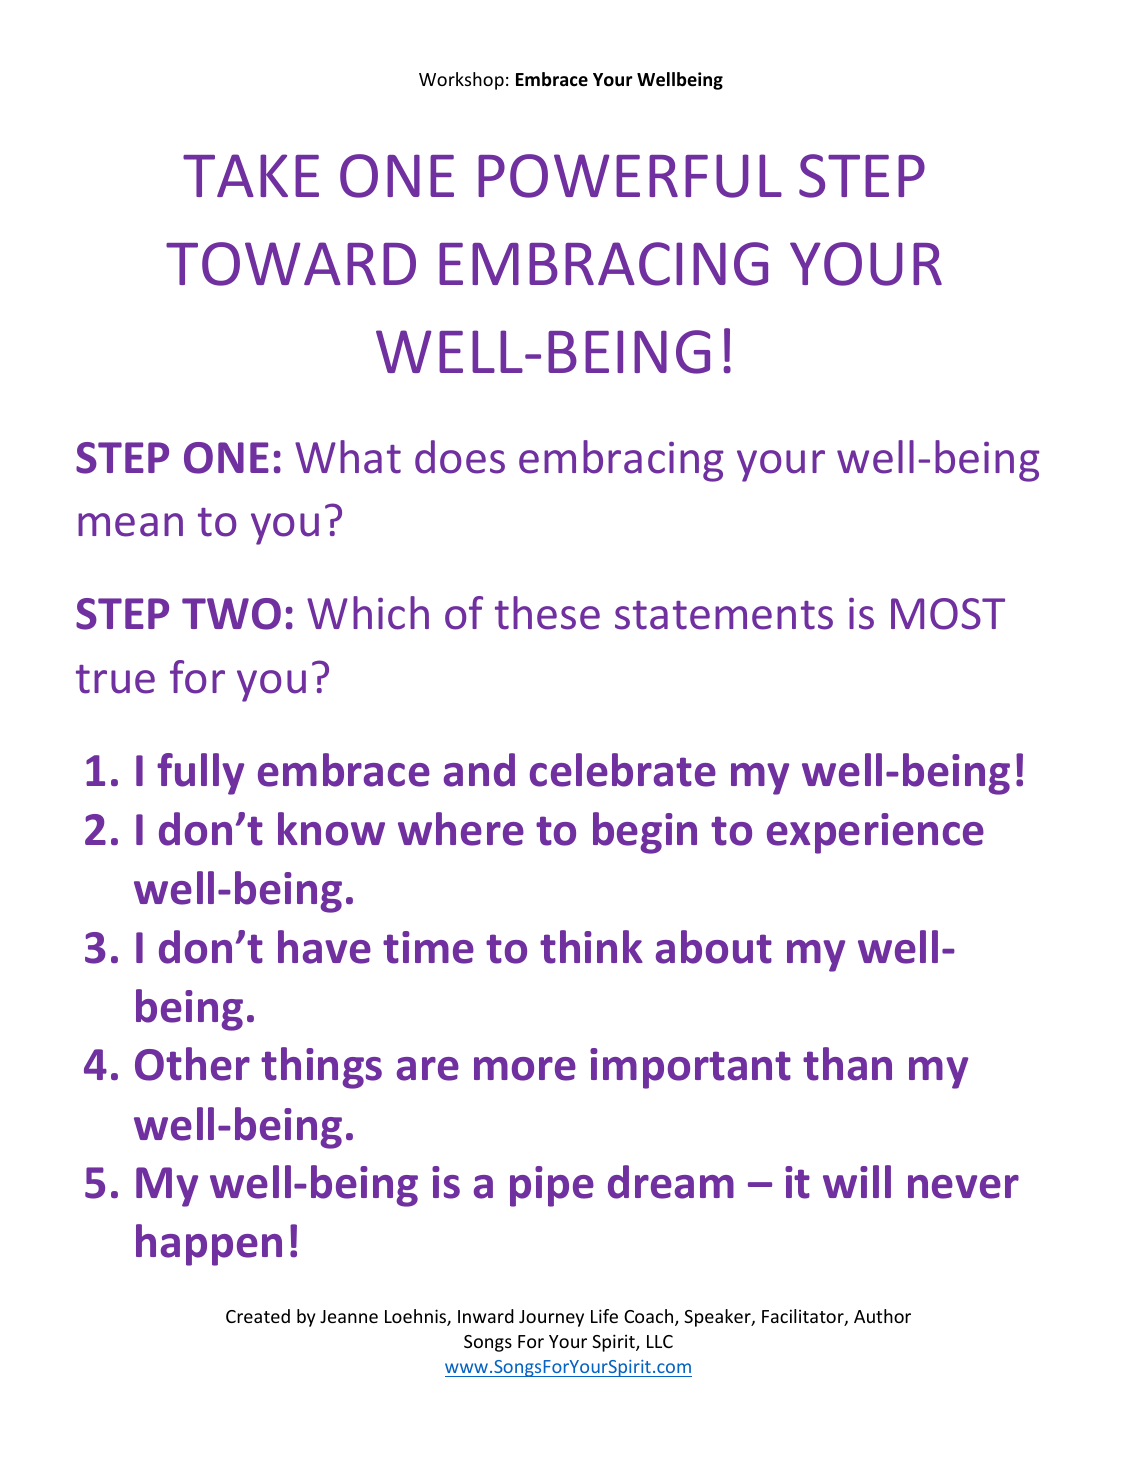 This screenshot has width=1137, height=1471. Describe the element at coordinates (258, 1316) in the screenshot. I see `Created` at that location.
